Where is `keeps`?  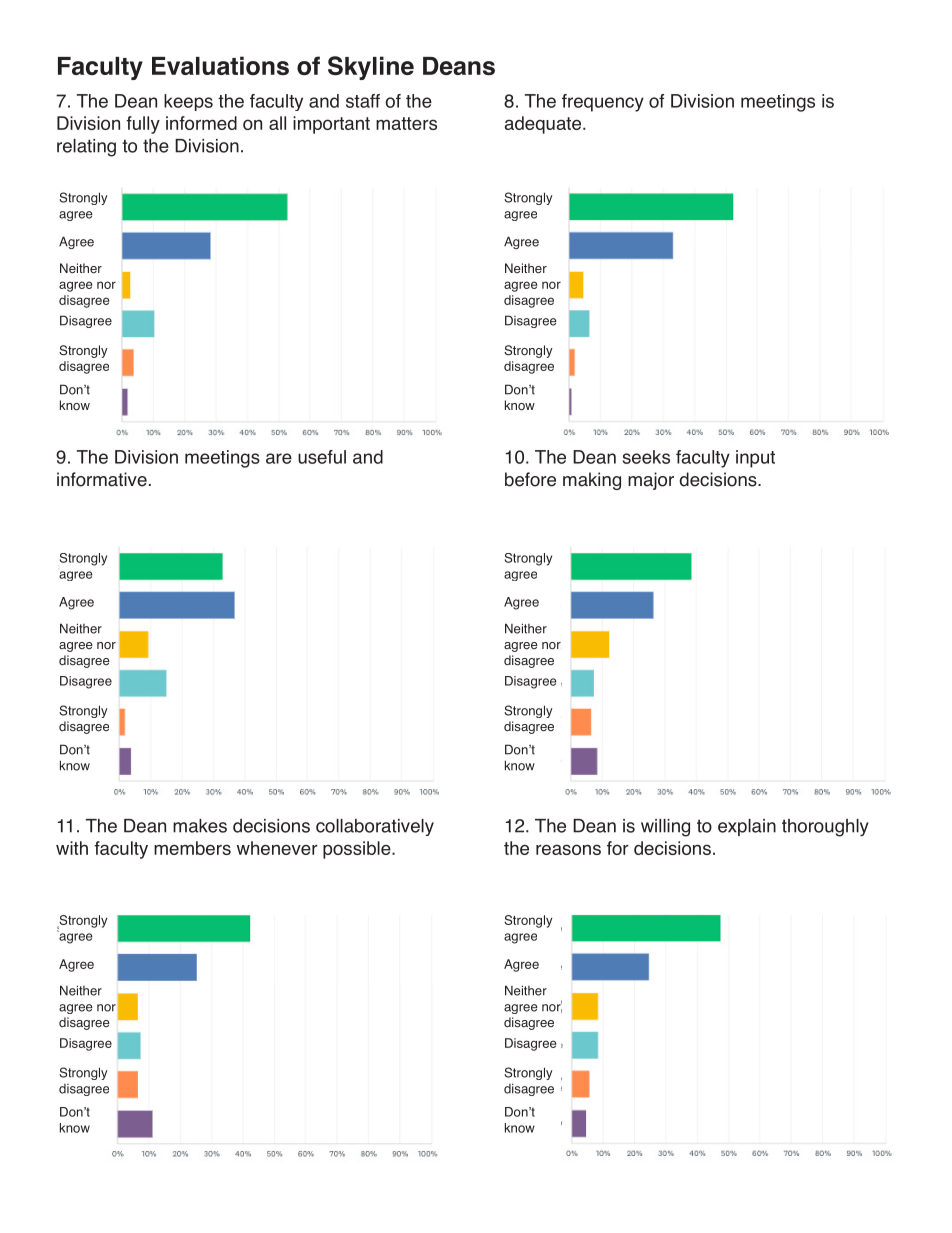
keeps is located at coordinates (188, 102).
